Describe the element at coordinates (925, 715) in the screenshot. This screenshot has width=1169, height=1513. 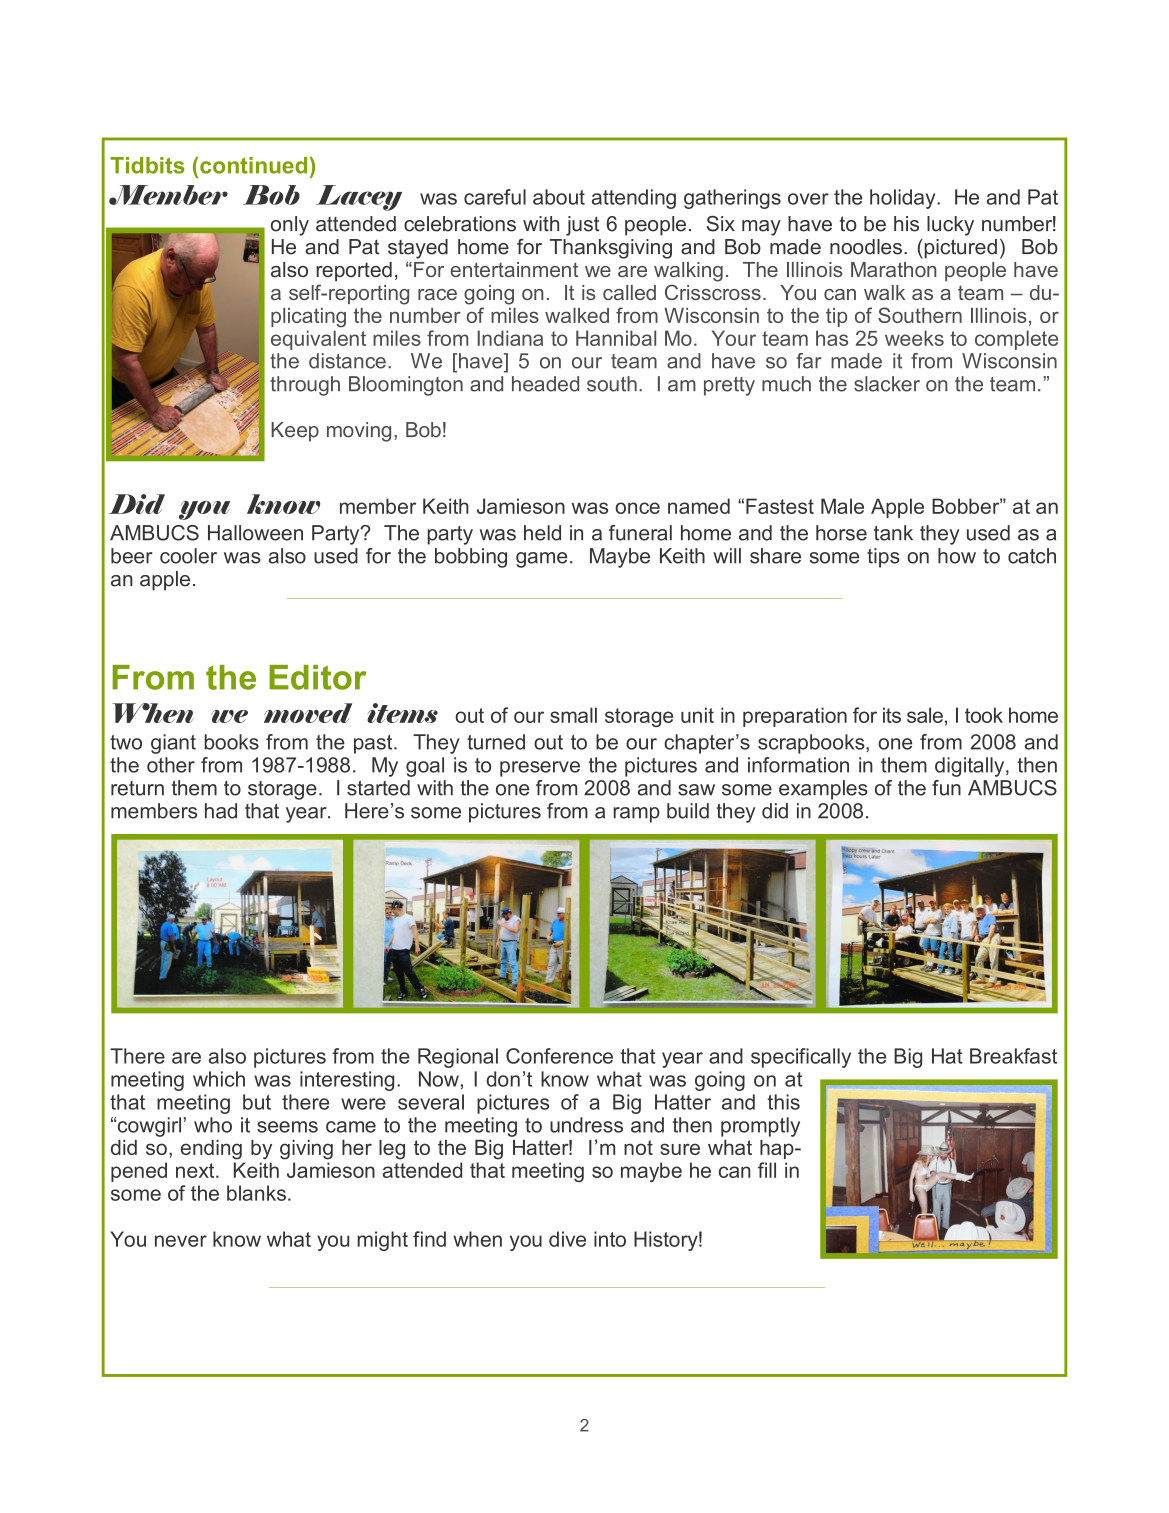
I see `sale` at that location.
